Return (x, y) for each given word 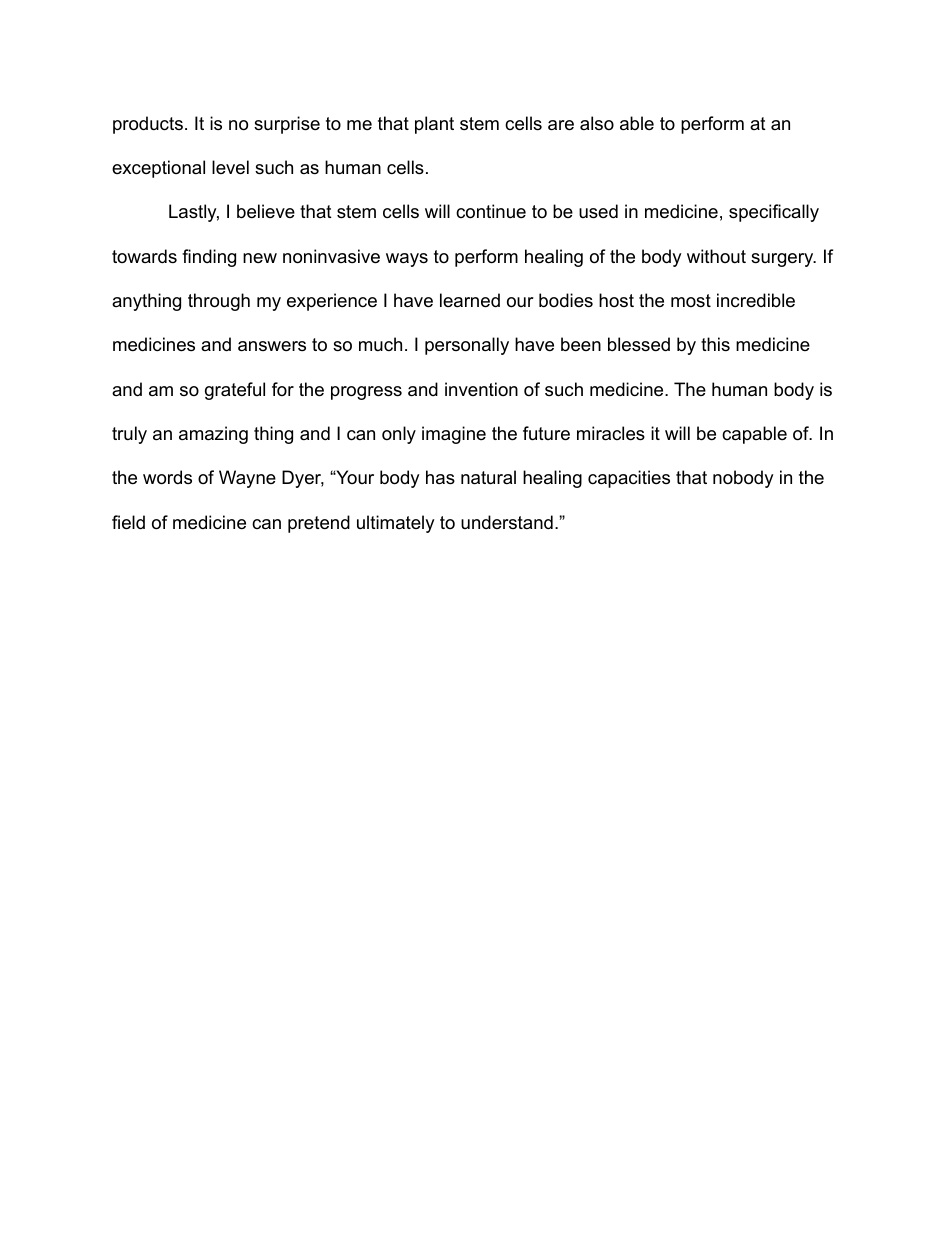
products (148, 125)
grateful (235, 391)
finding (209, 258)
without (716, 256)
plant (434, 125)
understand (507, 522)
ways (407, 260)
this (715, 344)
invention (481, 389)
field (128, 522)
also (597, 123)
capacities (629, 479)
